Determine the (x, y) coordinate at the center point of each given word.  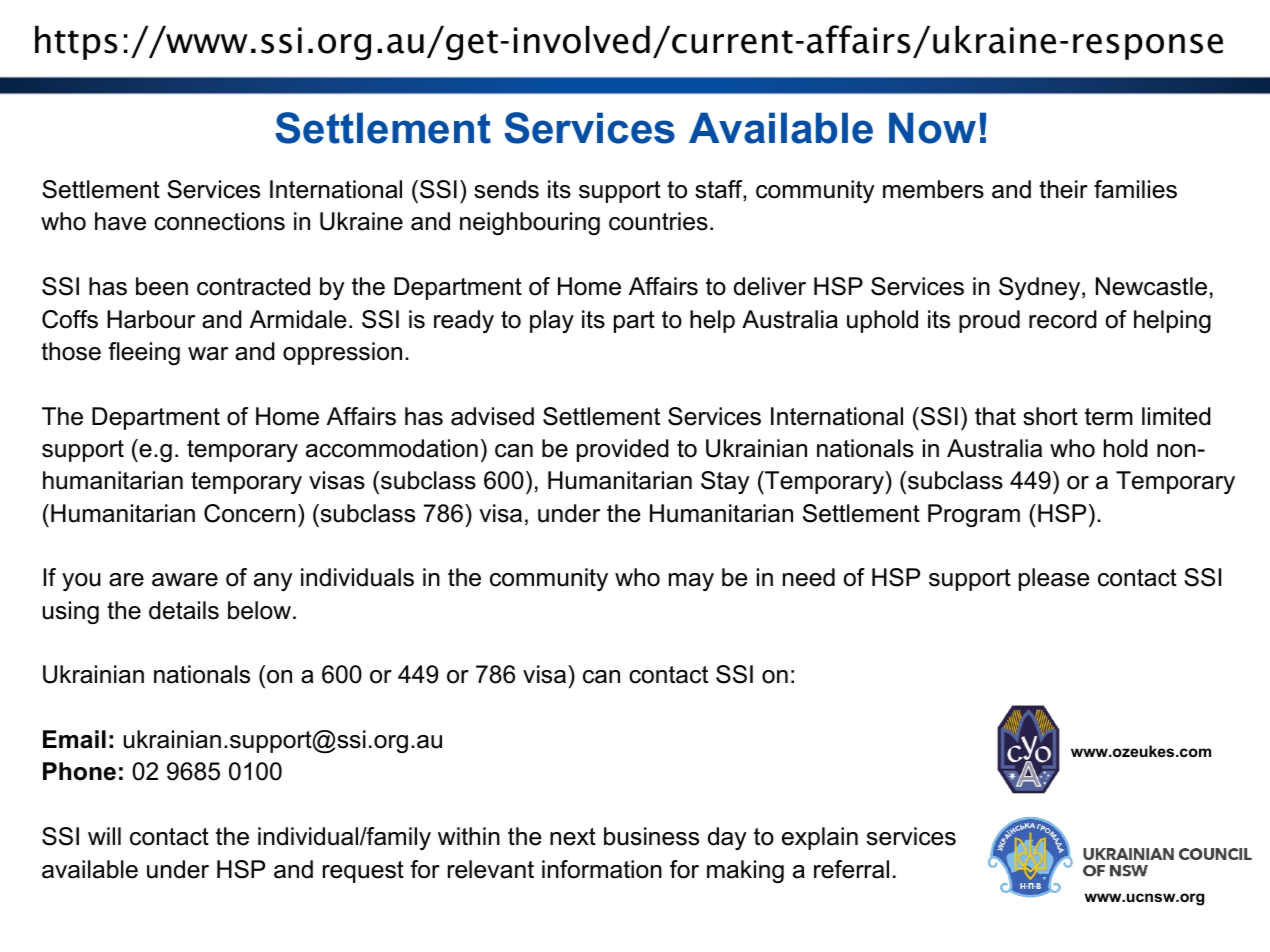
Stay (725, 482)
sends (506, 189)
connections (219, 221)
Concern (249, 513)
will (104, 836)
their (1063, 189)
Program (974, 515)
